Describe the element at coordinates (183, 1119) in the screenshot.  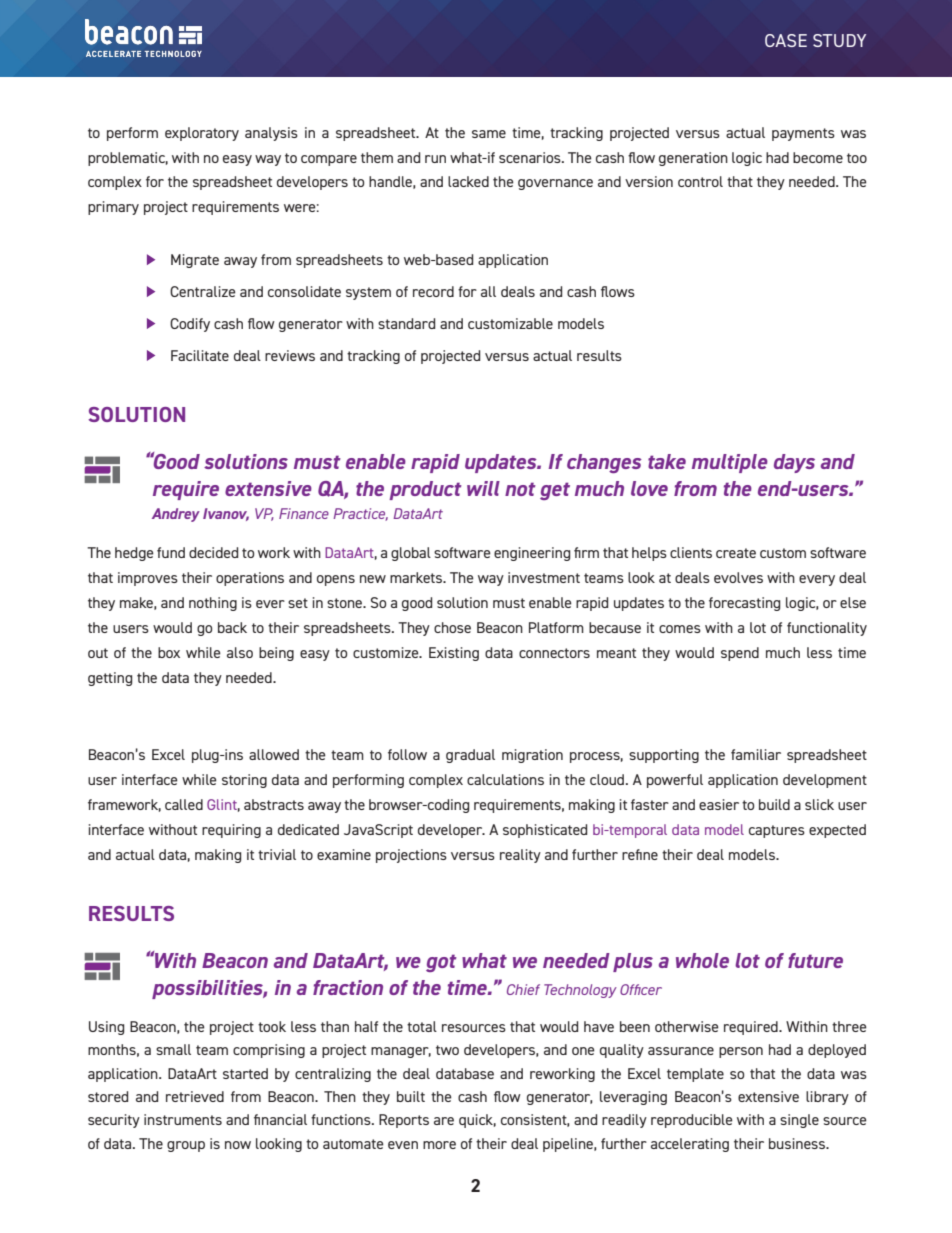
I see `instruments` at that location.
